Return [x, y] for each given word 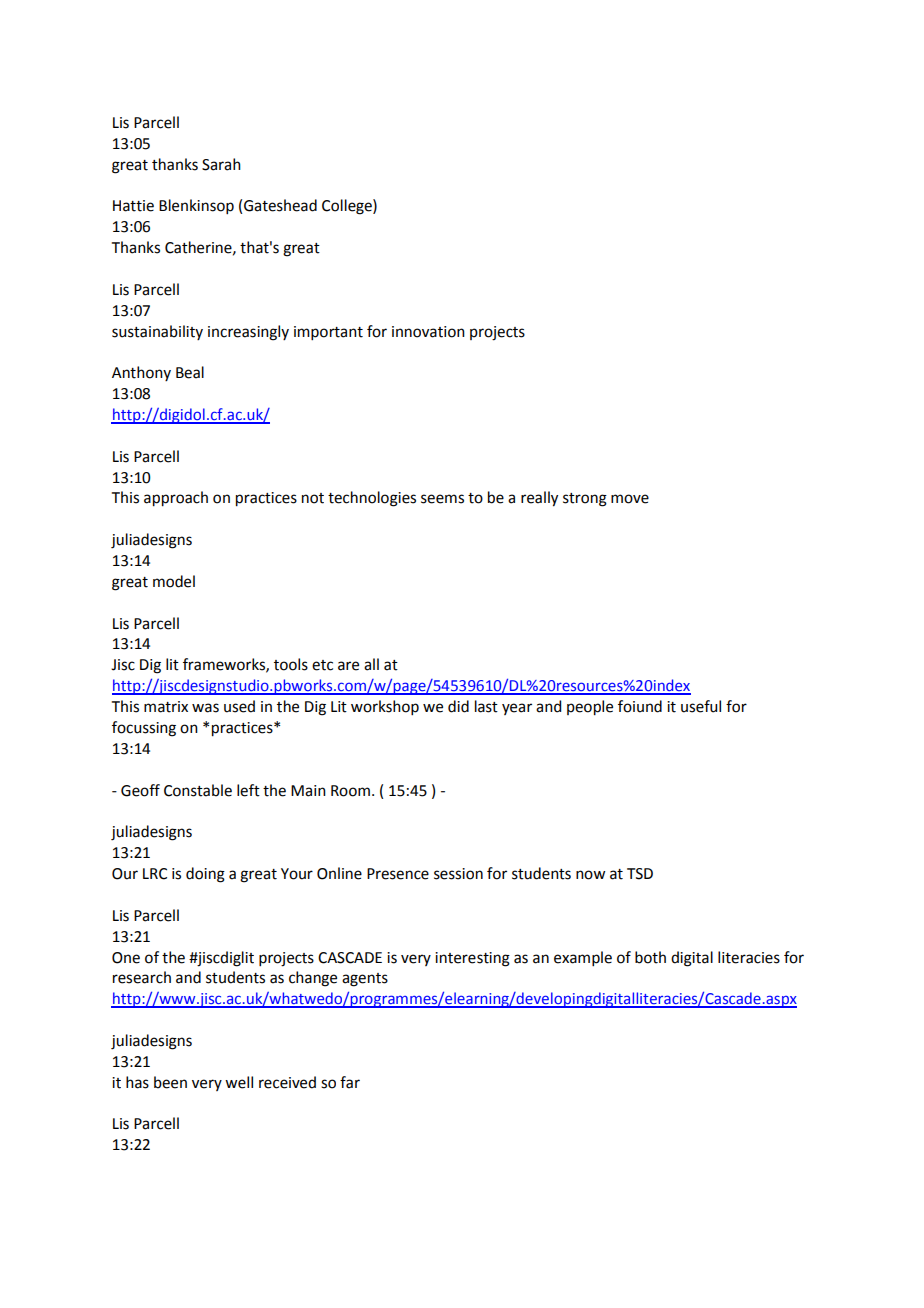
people [590, 708]
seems [442, 499]
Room [350, 791]
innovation [428, 332]
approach [176, 499]
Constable [198, 790]
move [630, 499]
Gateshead [280, 205]
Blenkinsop [196, 206]
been [170, 1082]
